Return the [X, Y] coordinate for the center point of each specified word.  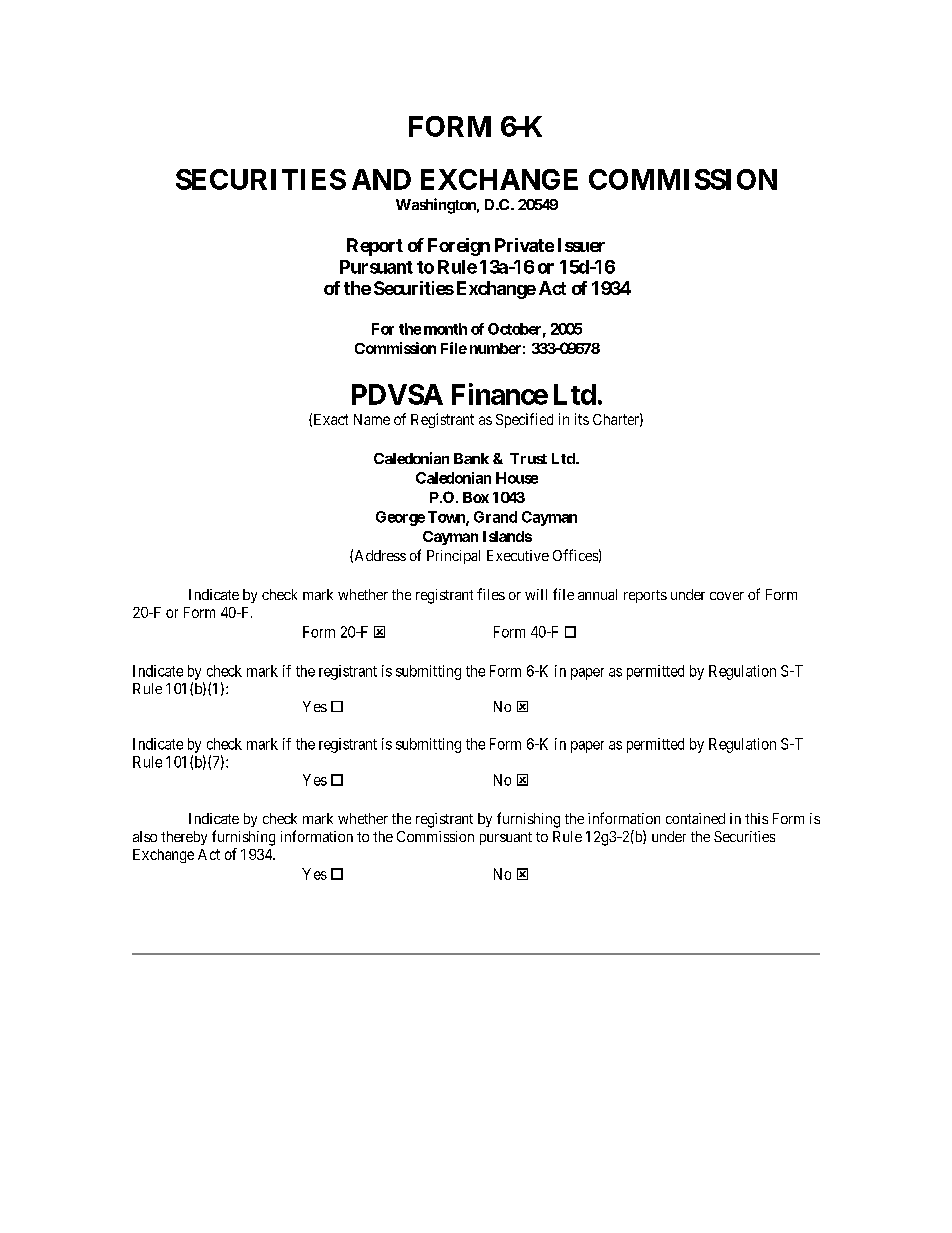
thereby [184, 838]
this [756, 818]
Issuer [581, 245]
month [445, 329]
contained [695, 818]
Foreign [459, 247]
